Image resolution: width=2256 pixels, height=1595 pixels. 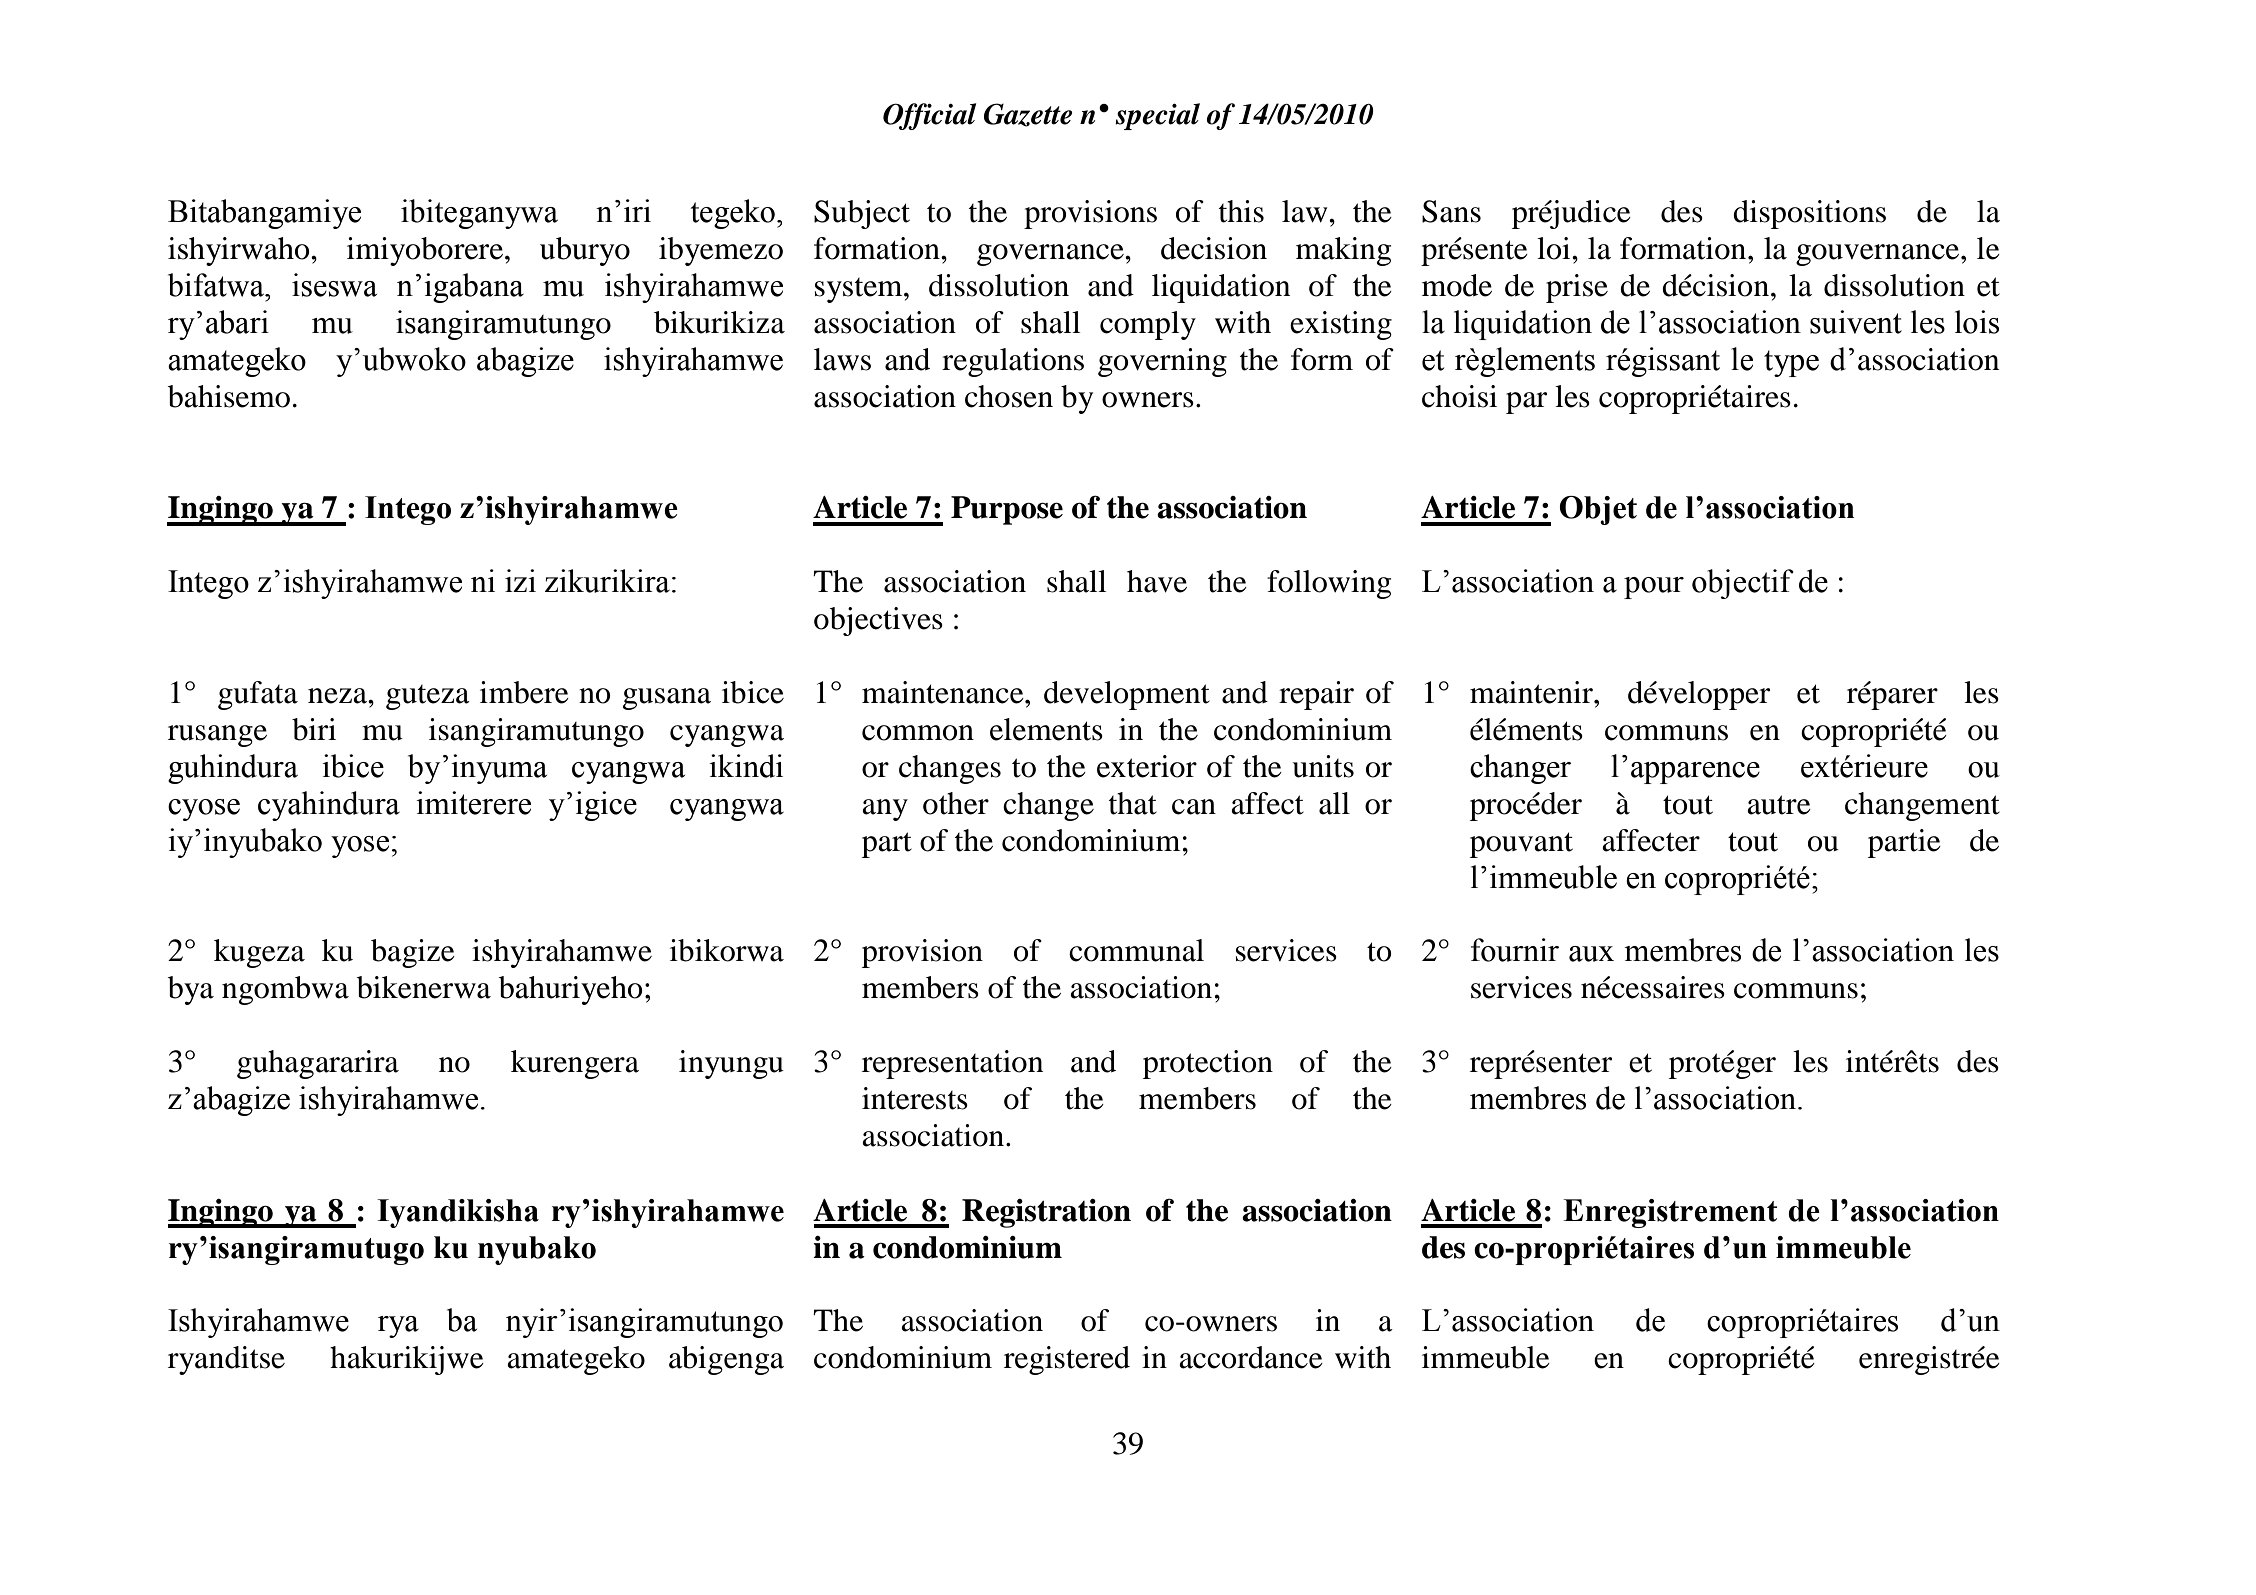 What do you see at coordinates (1591, 954) in the document?
I see `aux` at bounding box center [1591, 954].
